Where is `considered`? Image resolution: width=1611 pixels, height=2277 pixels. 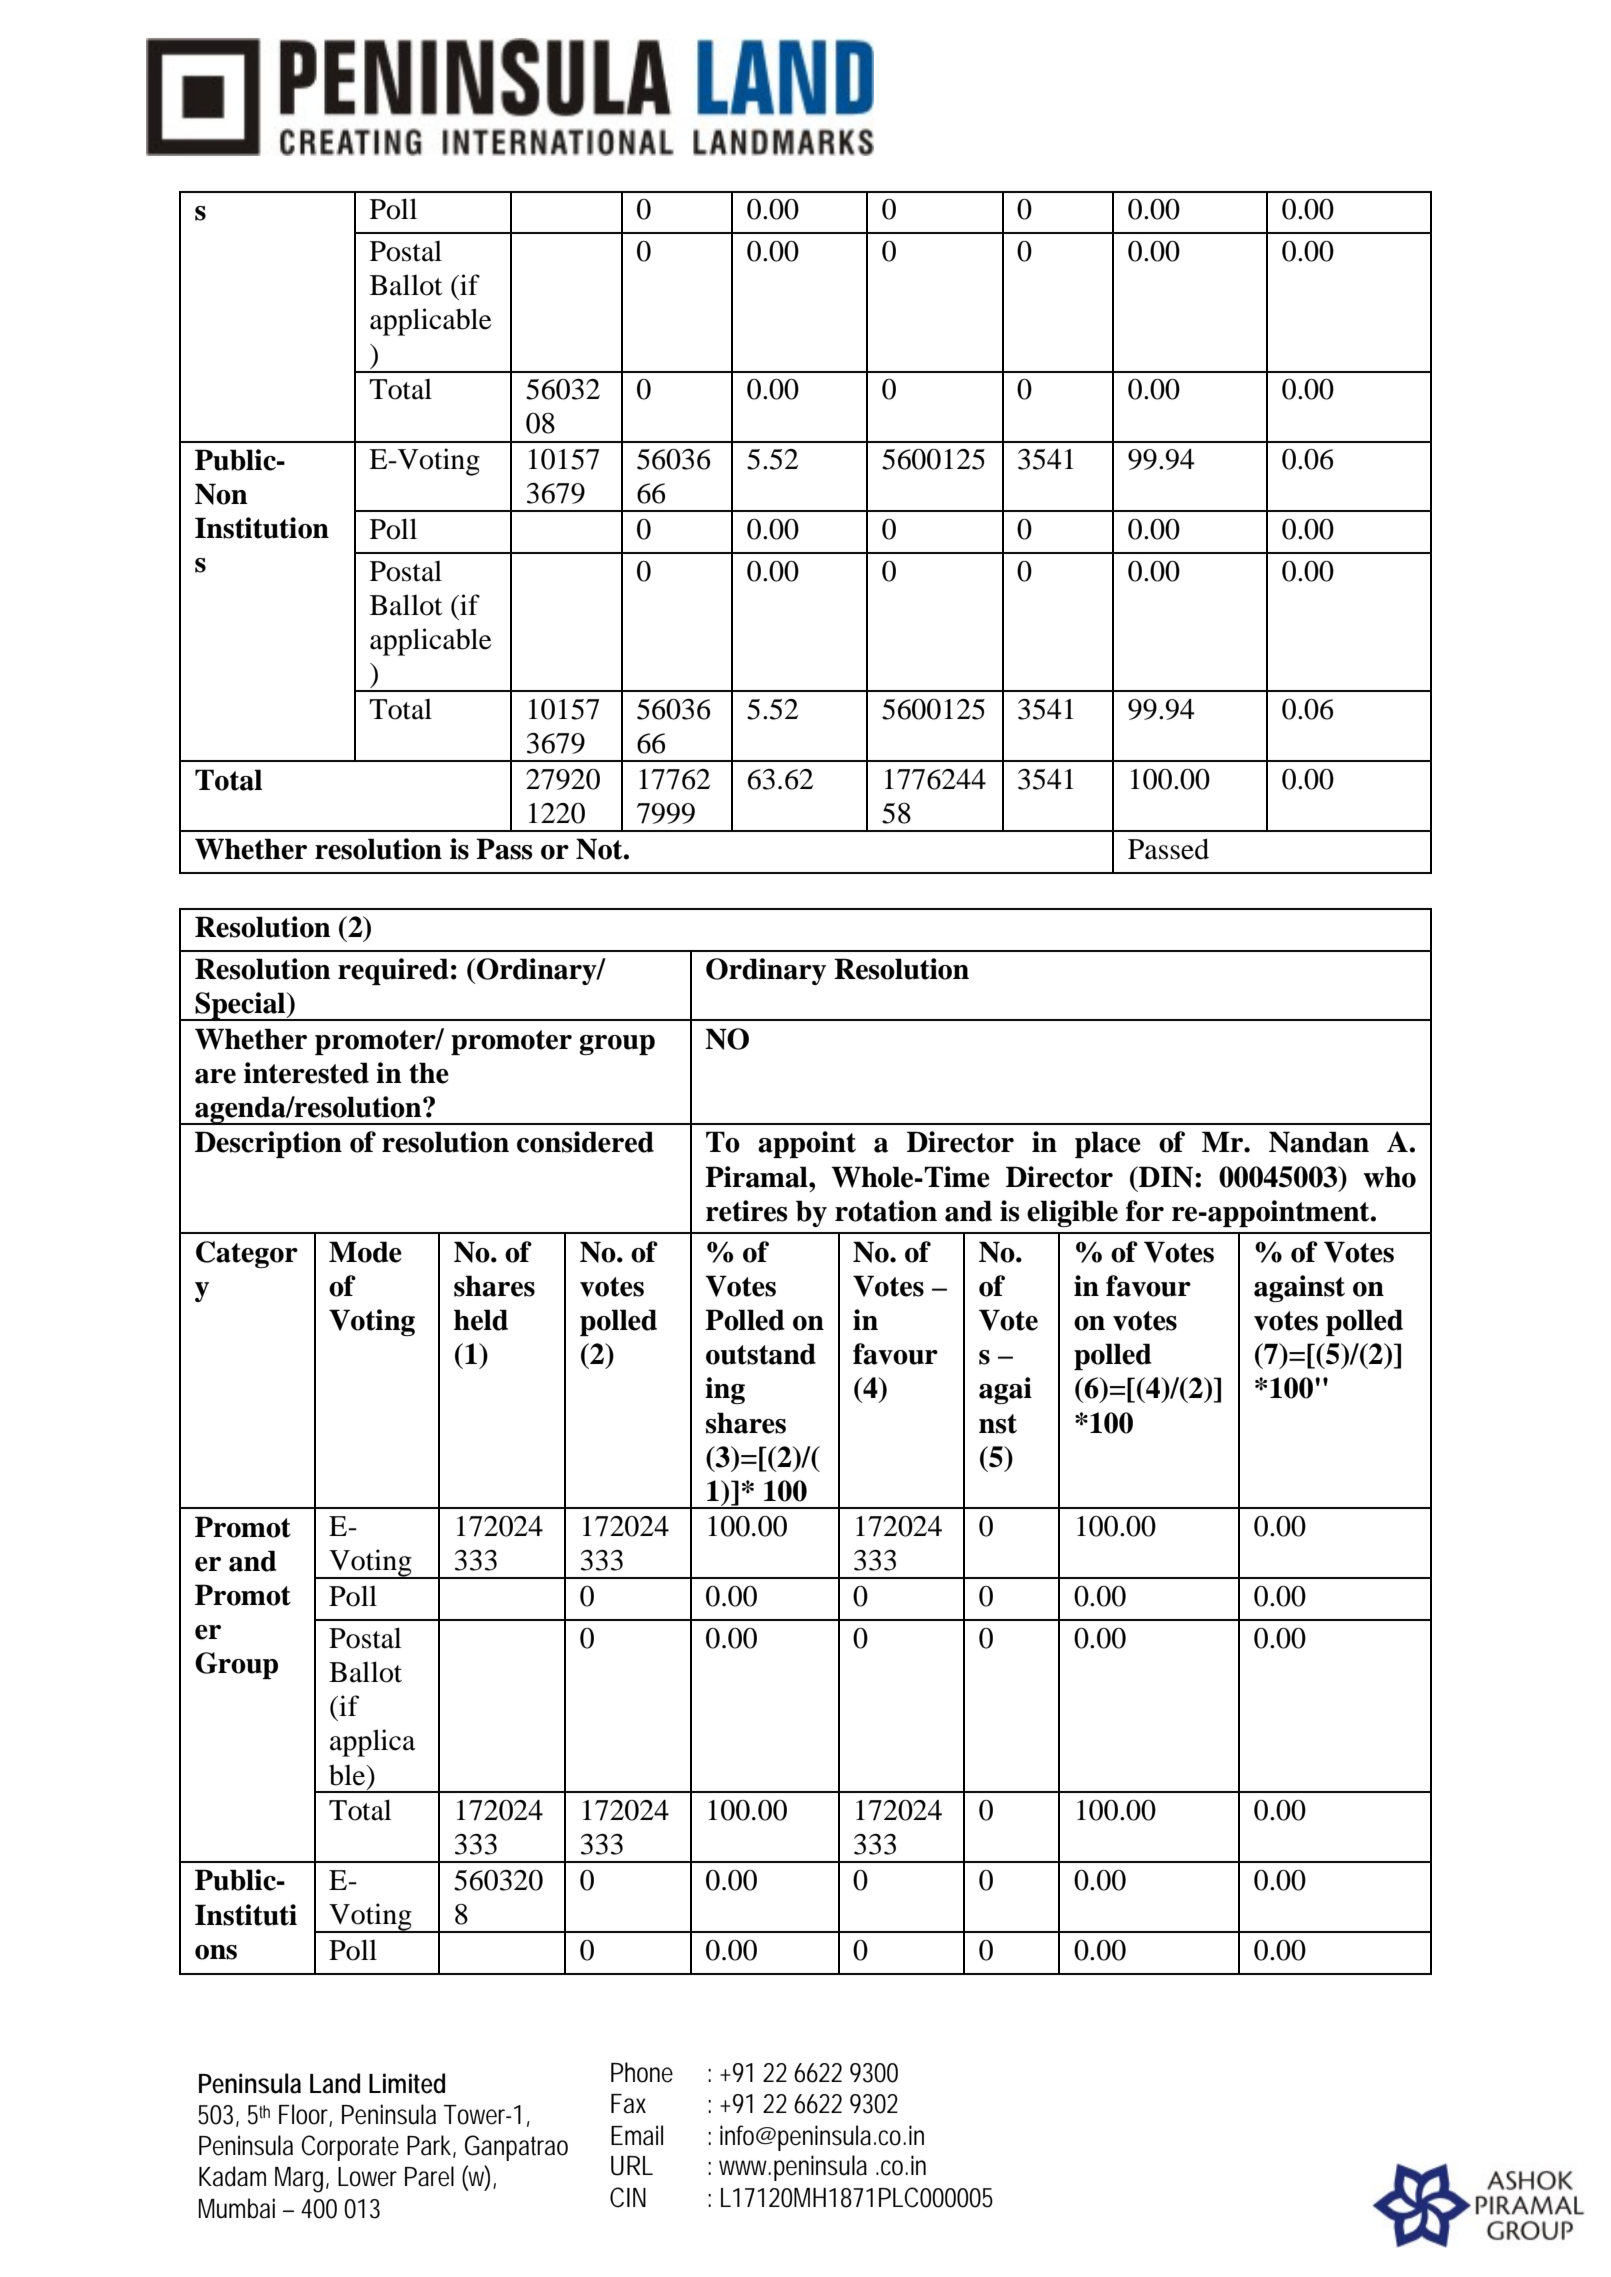
considered is located at coordinates (585, 1142).
